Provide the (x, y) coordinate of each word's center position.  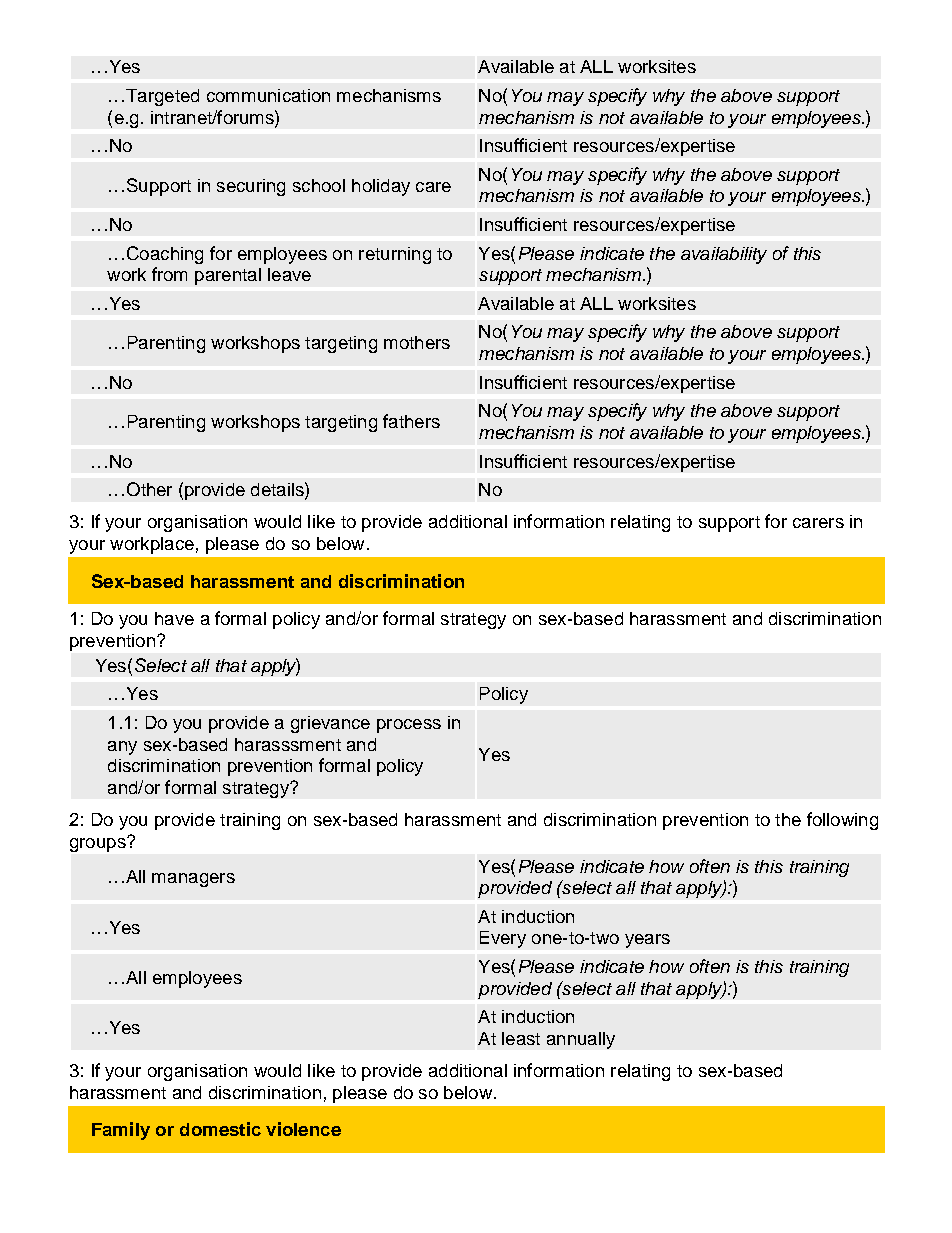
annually (581, 1040)
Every (503, 939)
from (169, 274)
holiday (381, 187)
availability (724, 255)
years (647, 941)
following (842, 821)
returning (395, 255)
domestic (220, 1129)
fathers (411, 421)
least (521, 1038)
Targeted (162, 97)
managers (193, 880)
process (409, 726)
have (174, 618)
